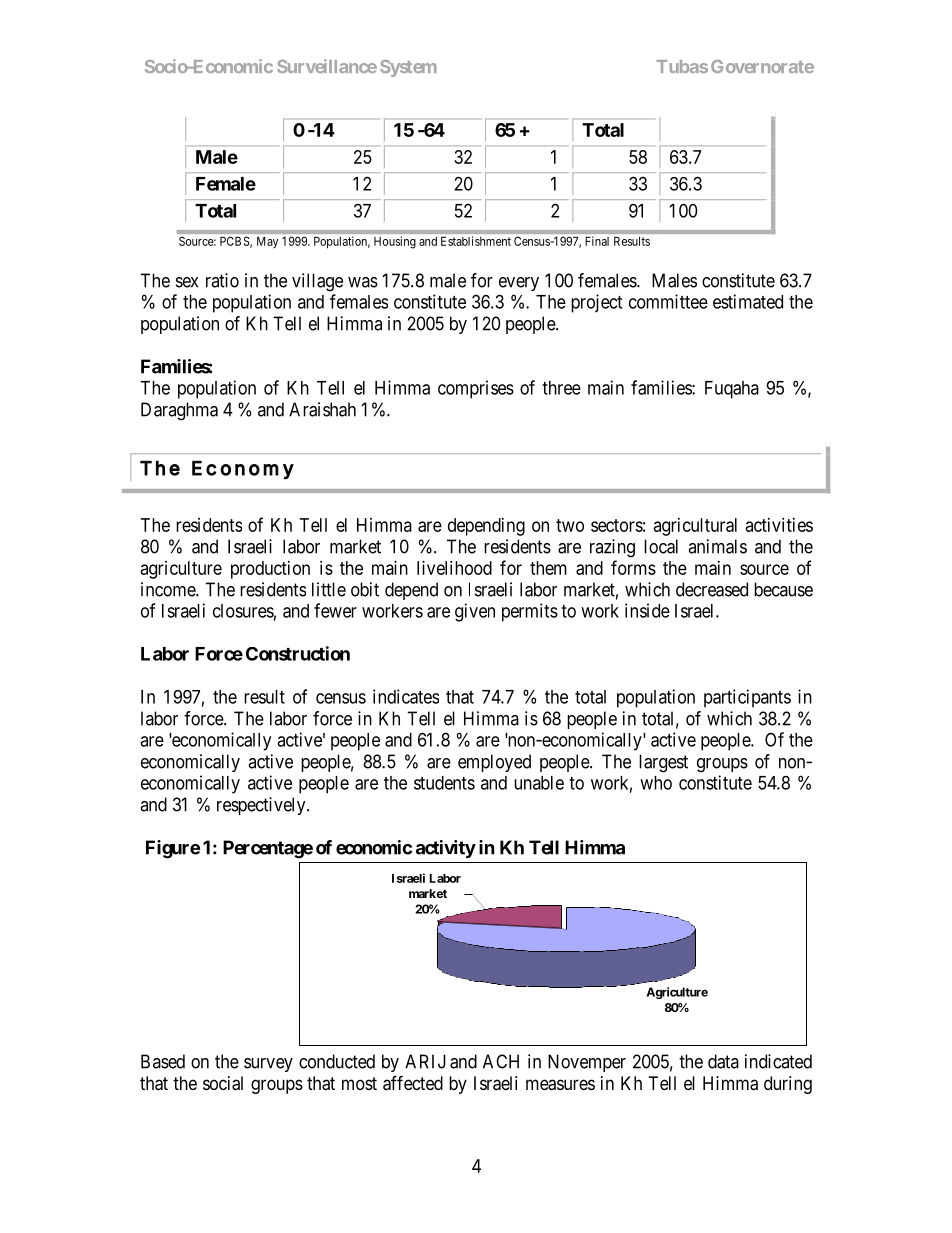  What do you see at coordinates (494, 763) in the screenshot?
I see `employed` at bounding box center [494, 763].
